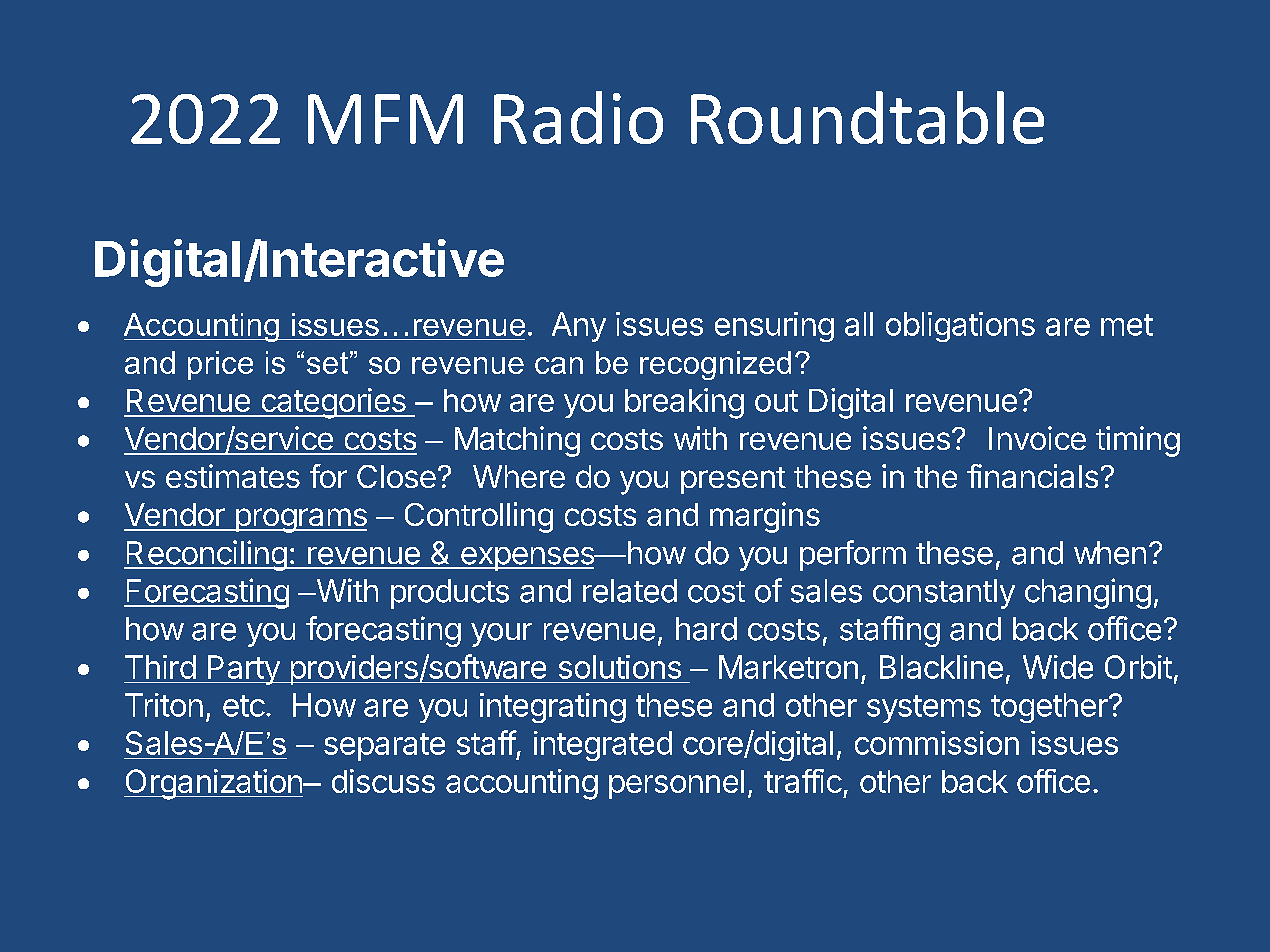 Image resolution: width=1270 pixels, height=952 pixels. What do you see at coordinates (333, 403) in the image?
I see `categories` at bounding box center [333, 403].
